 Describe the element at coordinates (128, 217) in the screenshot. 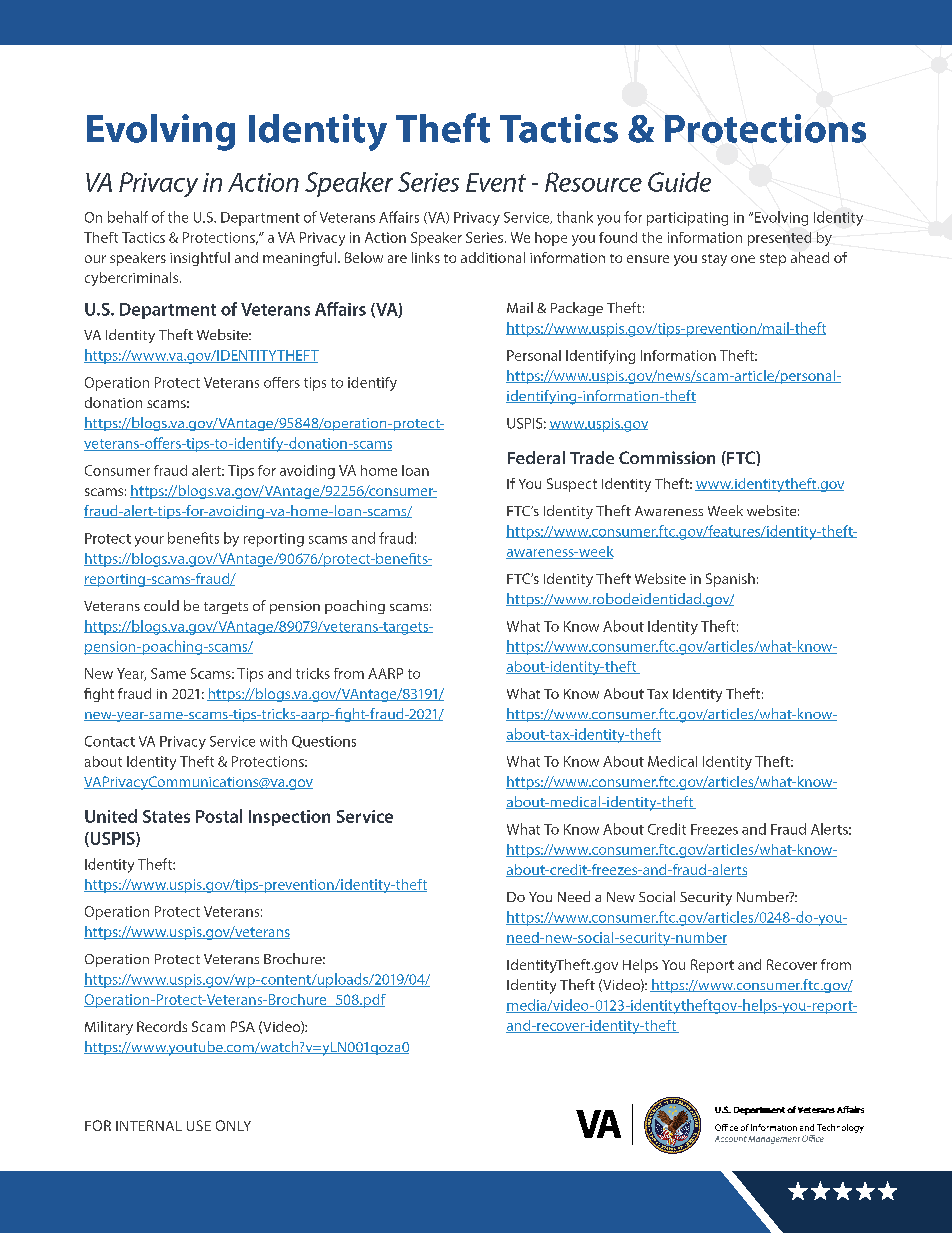

I see `behalf` at that location.
